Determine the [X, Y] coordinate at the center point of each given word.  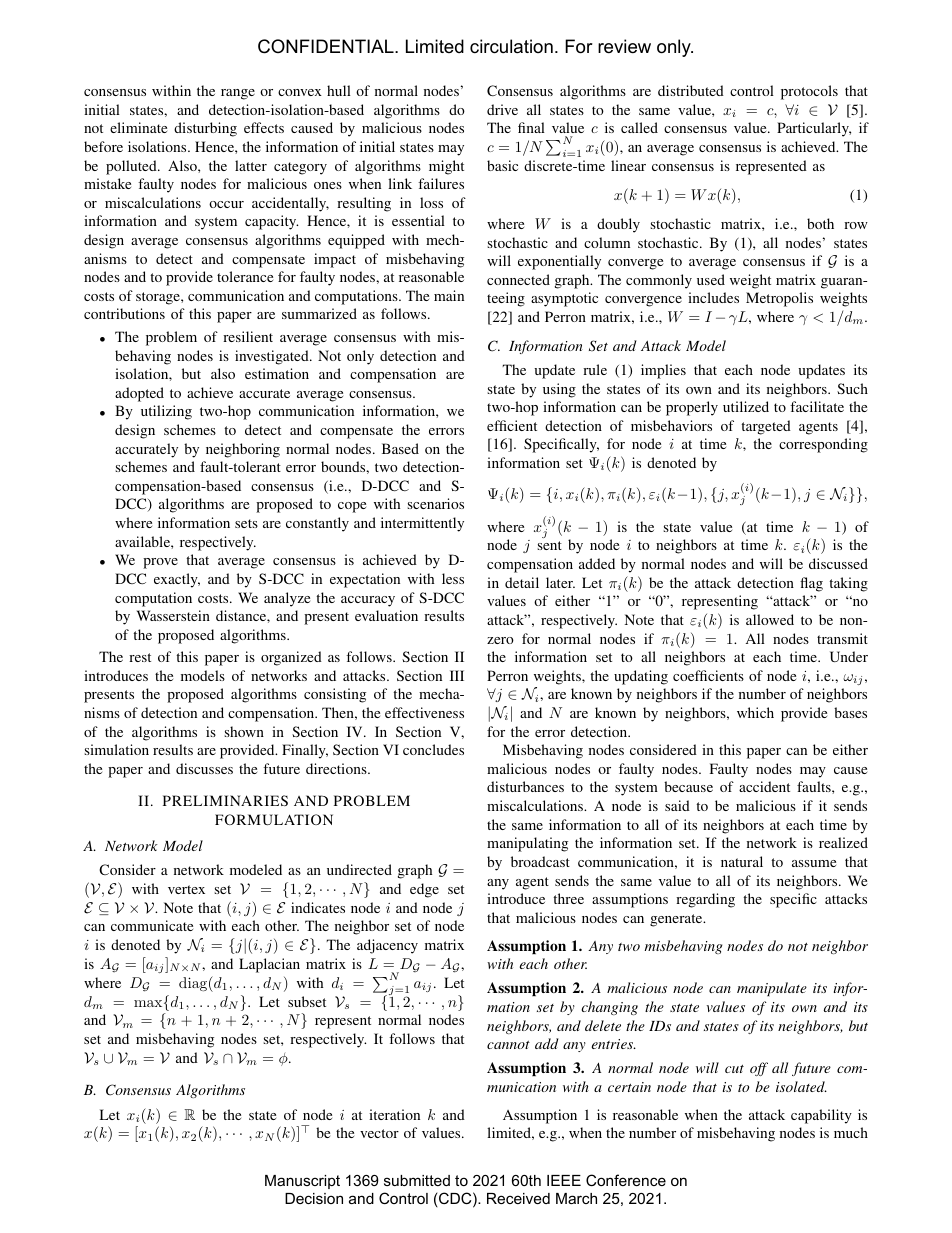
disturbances [525, 786]
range [238, 94]
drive [502, 109]
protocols [809, 92]
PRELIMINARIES [225, 800]
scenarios [435, 503]
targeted [766, 427]
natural [742, 861]
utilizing [166, 412]
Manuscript [302, 1182]
